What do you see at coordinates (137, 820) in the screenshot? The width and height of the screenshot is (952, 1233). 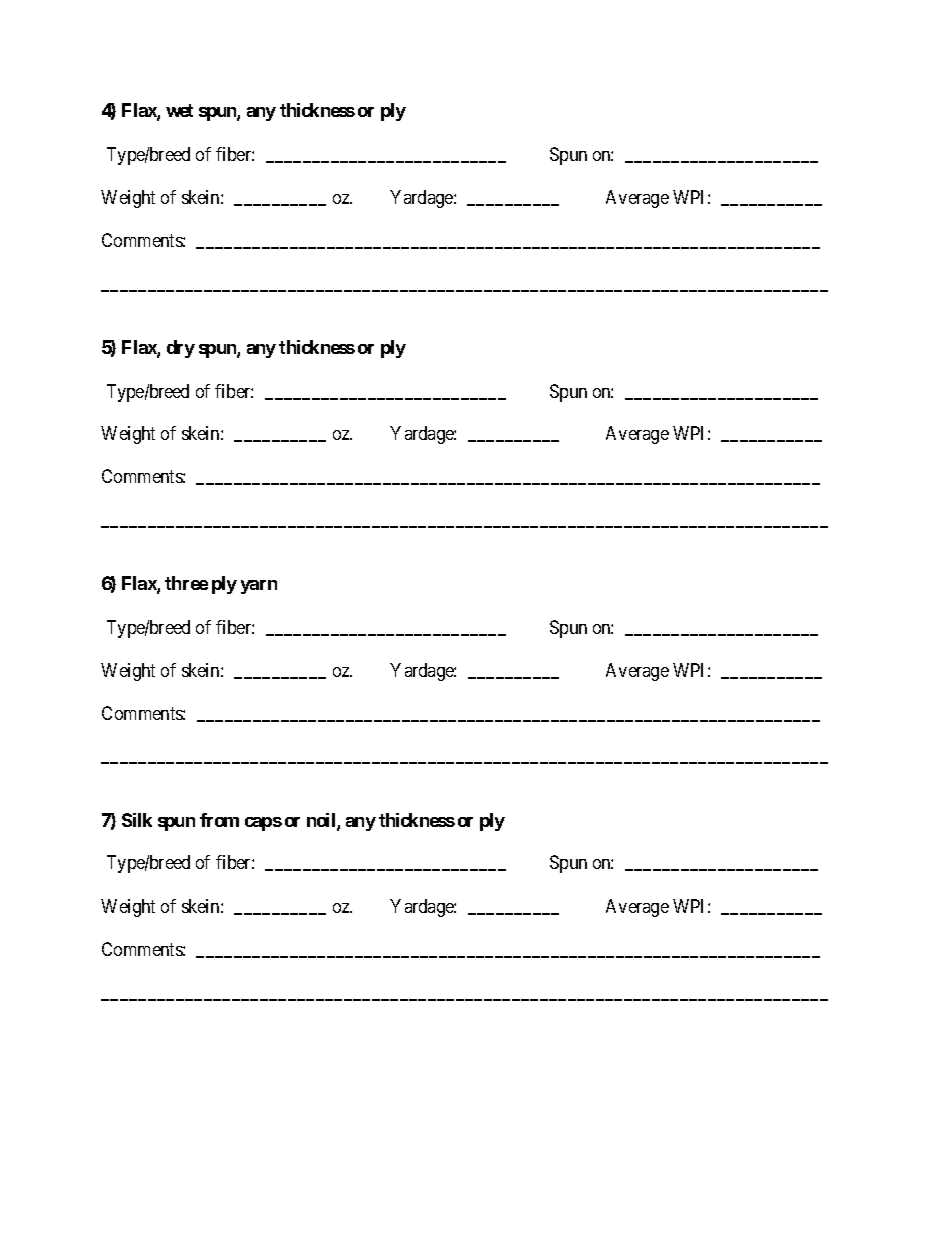 I see `Silk` at bounding box center [137, 820].
